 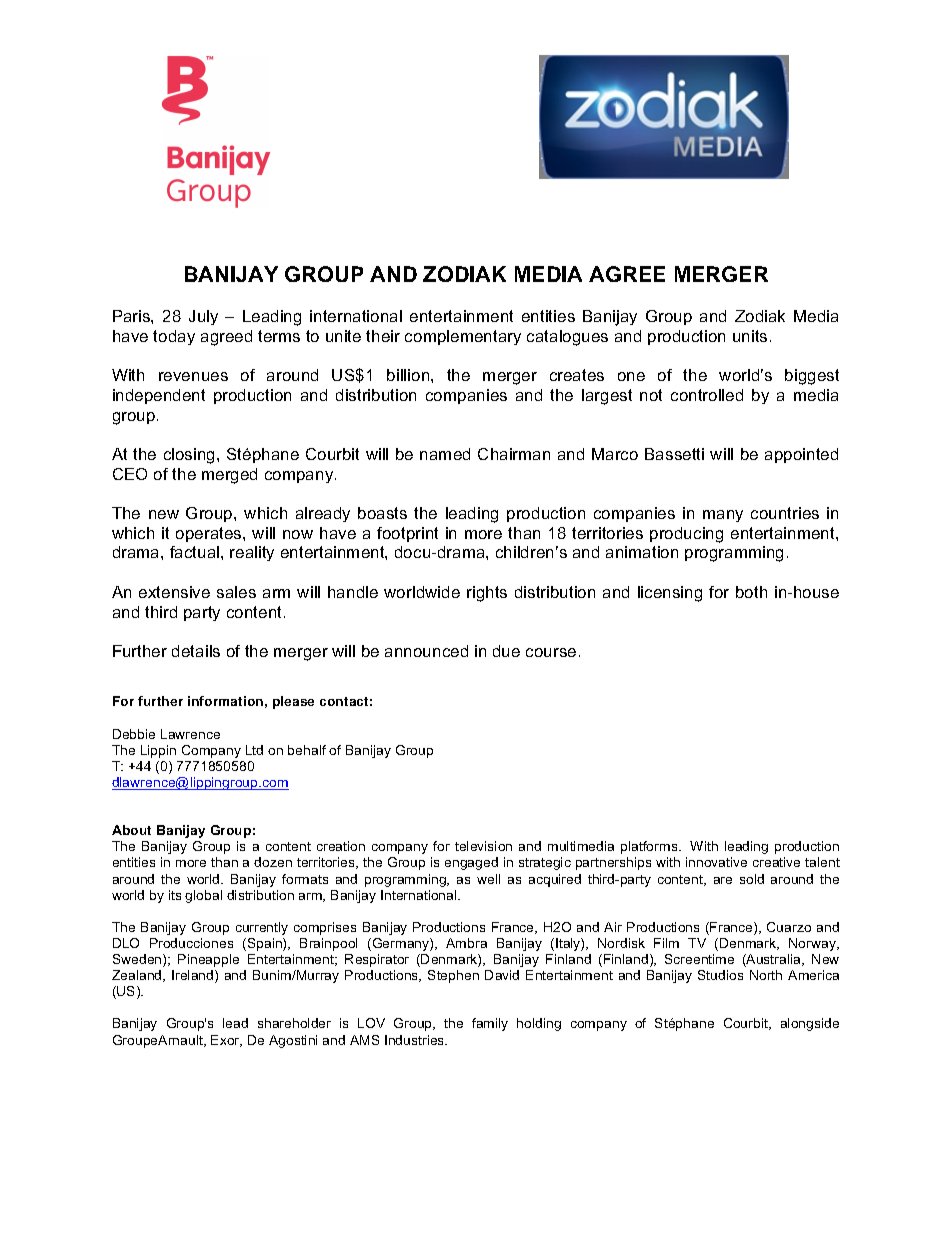 What do you see at coordinates (751, 592) in the screenshot?
I see `both` at bounding box center [751, 592].
